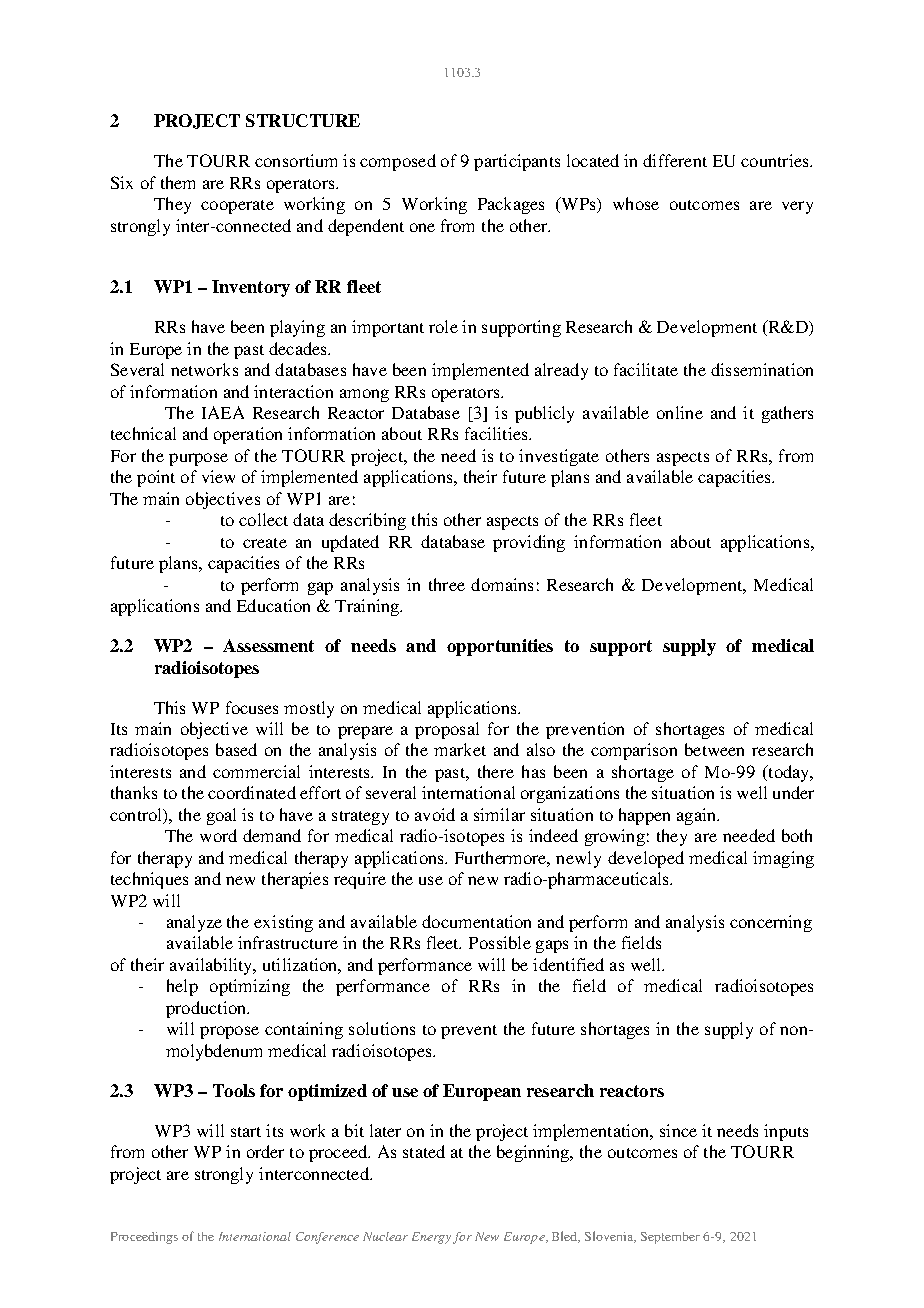 This screenshot has height=1308, width=924. What do you see at coordinates (447, 730) in the screenshot?
I see `proposal` at bounding box center [447, 730].
